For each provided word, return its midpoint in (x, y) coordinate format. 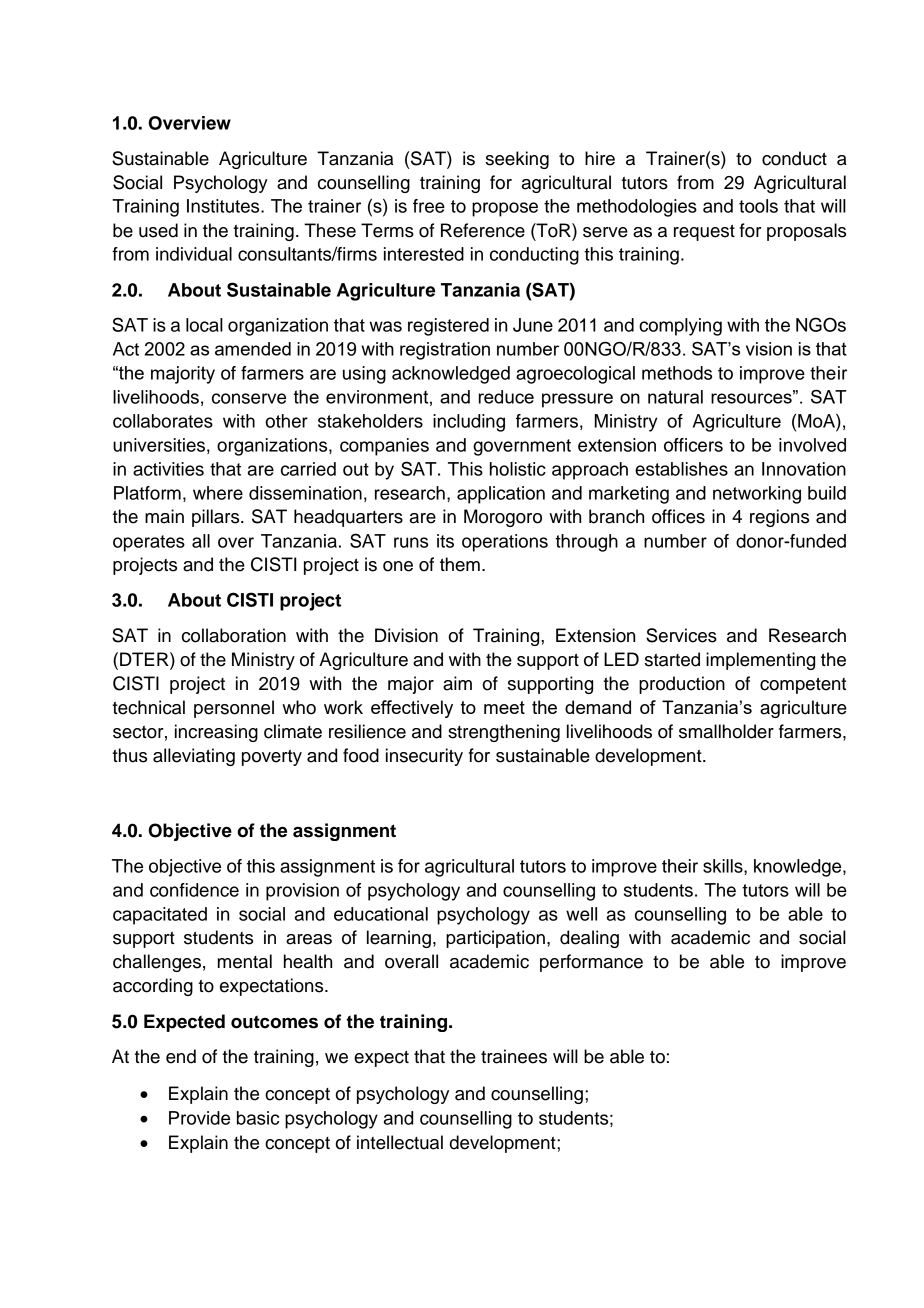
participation (495, 939)
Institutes (224, 206)
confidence (194, 890)
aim (457, 683)
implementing (760, 661)
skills (724, 866)
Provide (199, 1118)
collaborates (163, 421)
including (469, 423)
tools (758, 206)
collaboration (234, 635)
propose (505, 209)
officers (693, 445)
